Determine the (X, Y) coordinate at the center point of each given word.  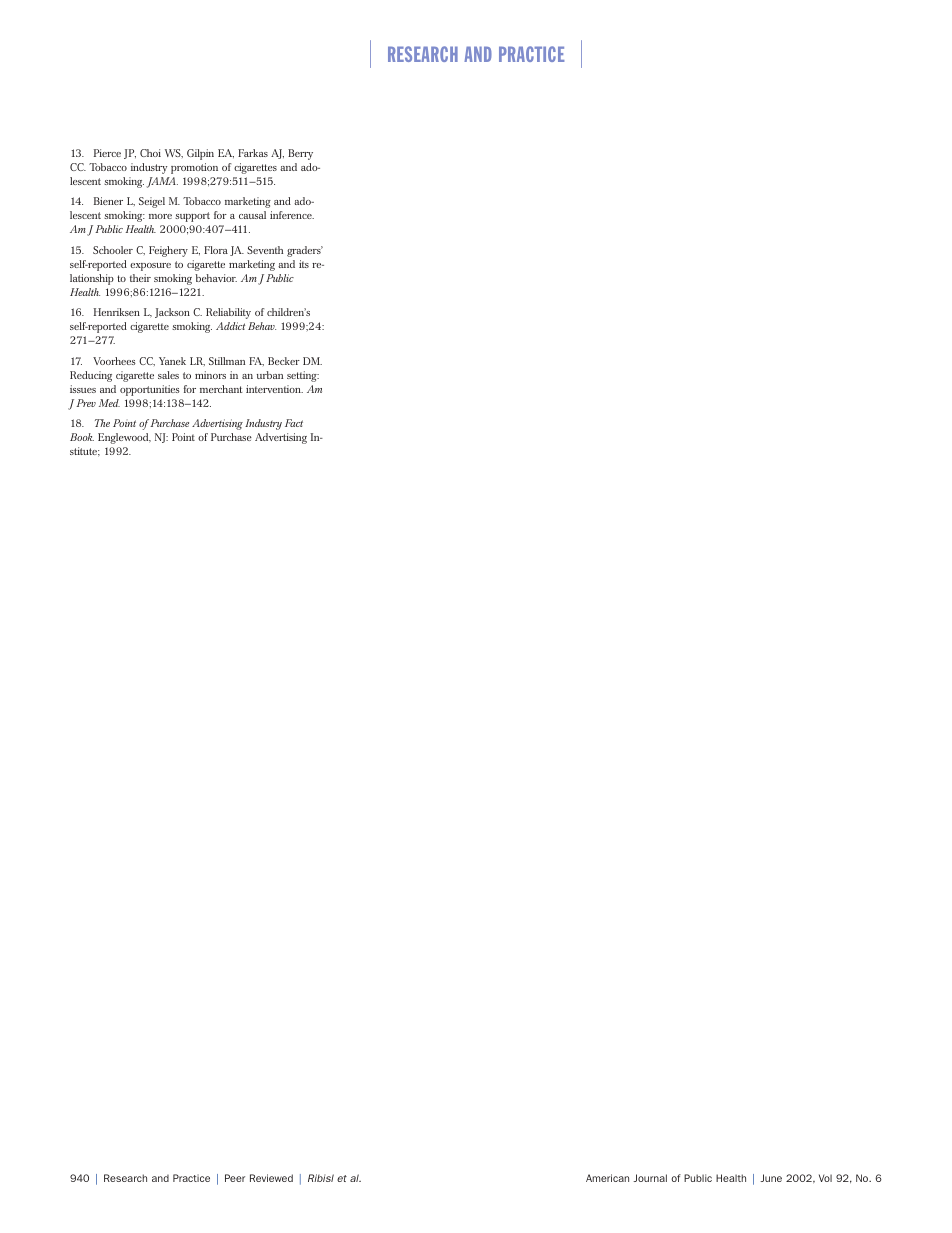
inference (292, 215)
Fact (294, 423)
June (771, 1178)
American (607, 1178)
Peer (235, 1178)
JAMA (162, 182)
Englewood (124, 438)
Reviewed (271, 1178)
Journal (650, 1178)
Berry (300, 154)
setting (303, 376)
